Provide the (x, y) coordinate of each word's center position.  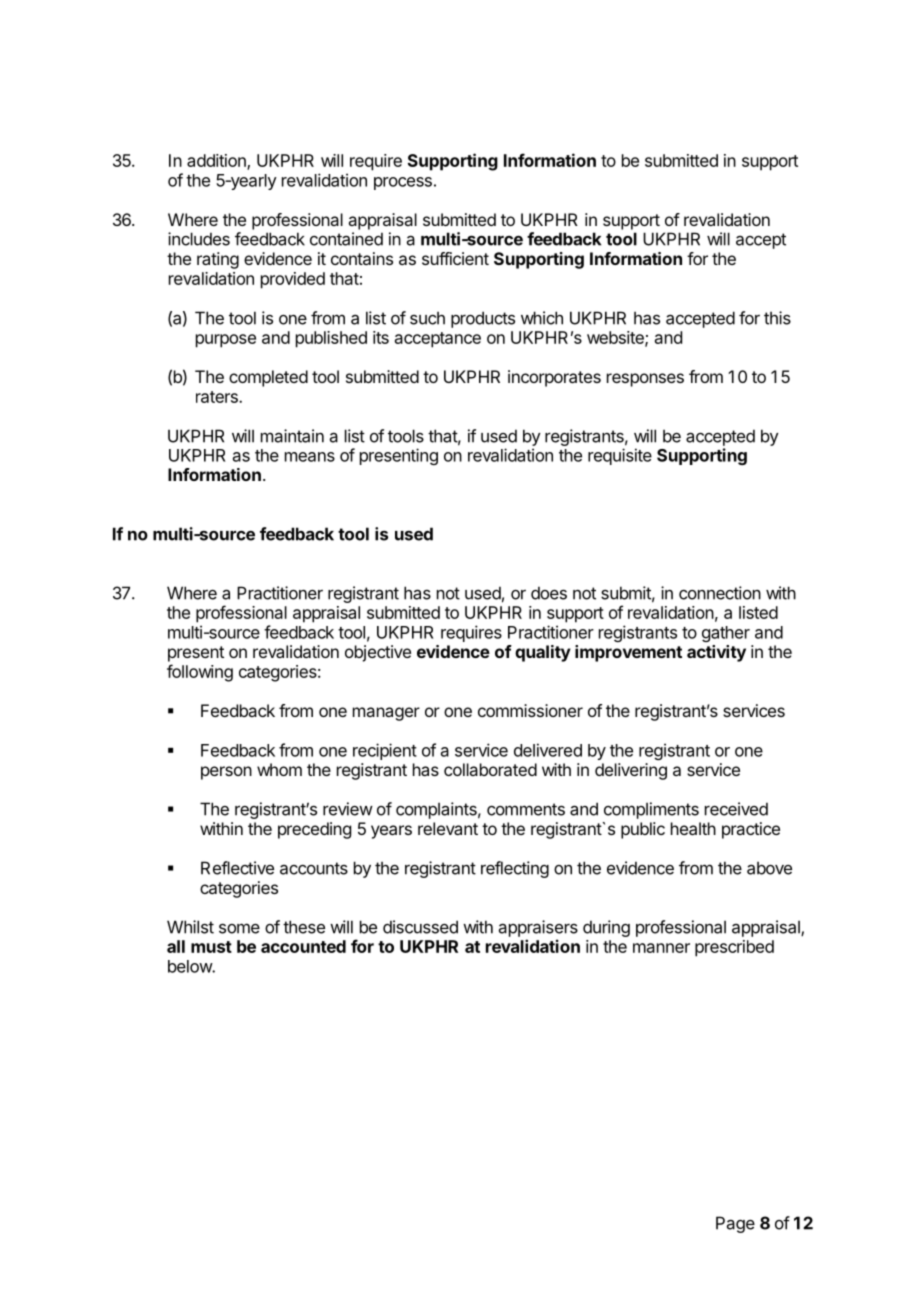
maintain (292, 436)
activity (716, 653)
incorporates (554, 378)
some (239, 928)
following (200, 673)
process (403, 183)
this (777, 318)
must (211, 947)
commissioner (530, 710)
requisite (620, 456)
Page (735, 1224)
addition (217, 162)
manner (661, 948)
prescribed (734, 948)
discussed (420, 927)
